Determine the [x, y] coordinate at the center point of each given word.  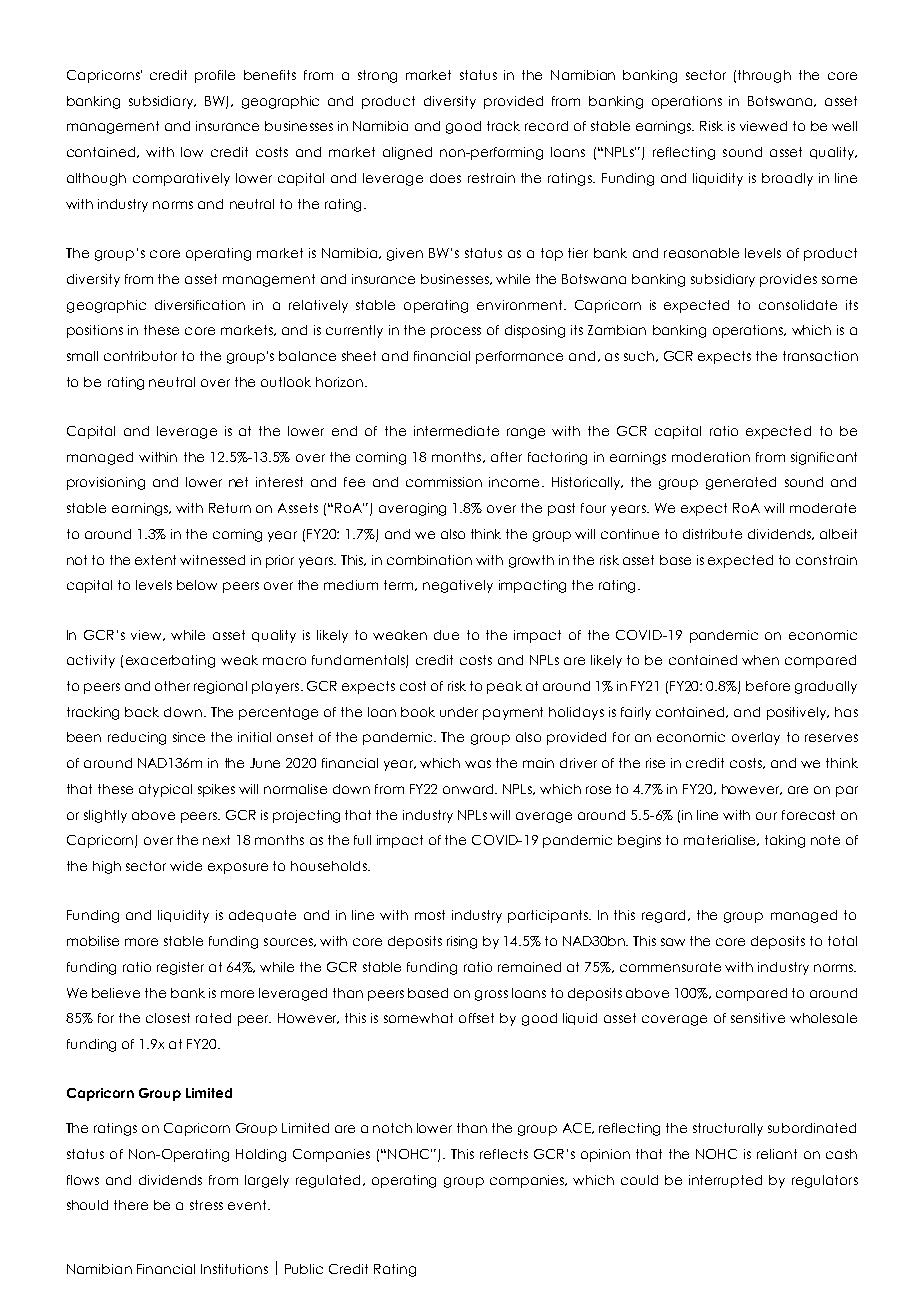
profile [215, 76]
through [764, 76]
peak [504, 687]
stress [206, 1205]
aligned [407, 153]
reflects [504, 1154]
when [760, 660]
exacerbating [170, 661]
